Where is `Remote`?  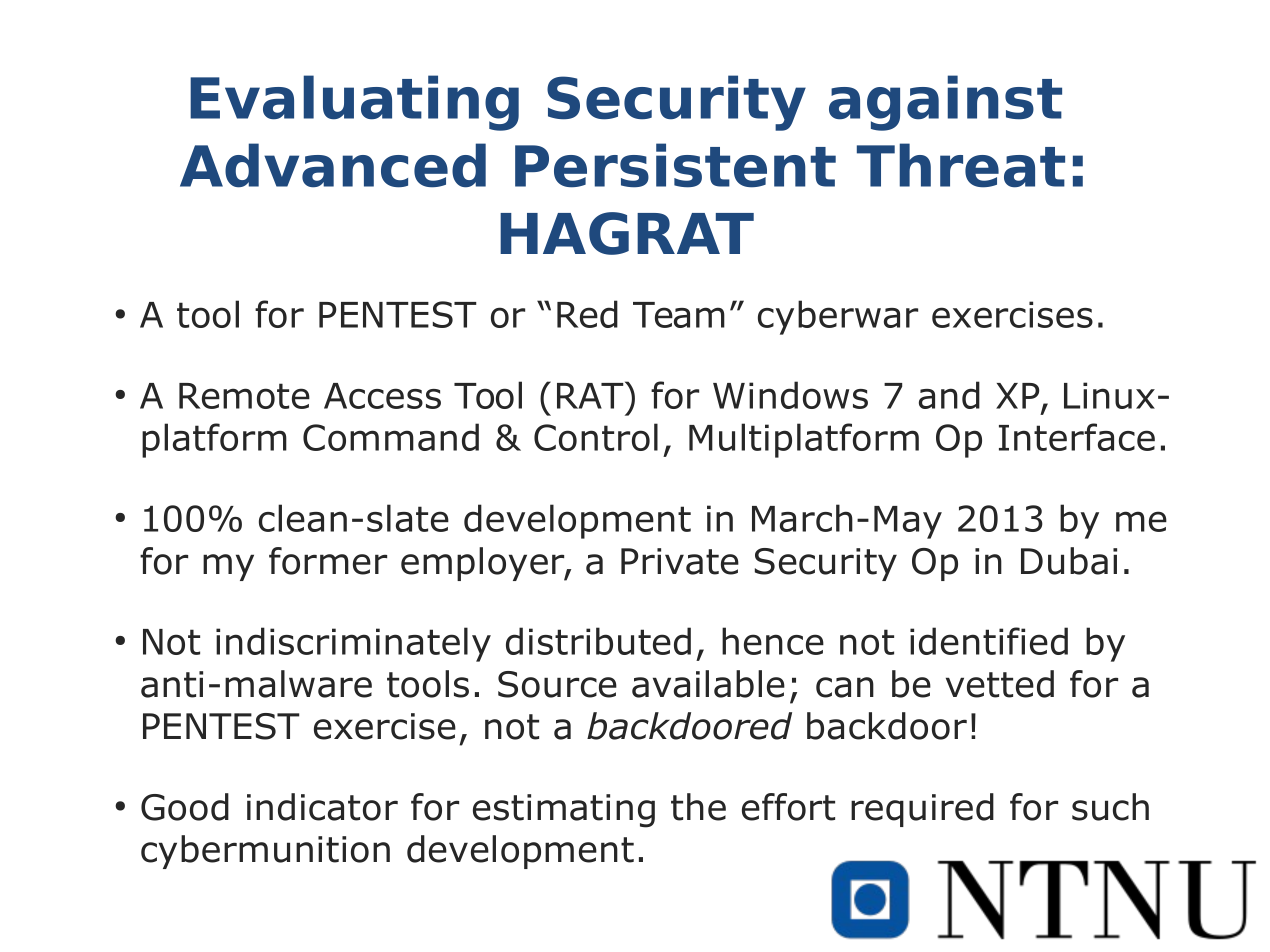
Remote is located at coordinates (244, 396).
